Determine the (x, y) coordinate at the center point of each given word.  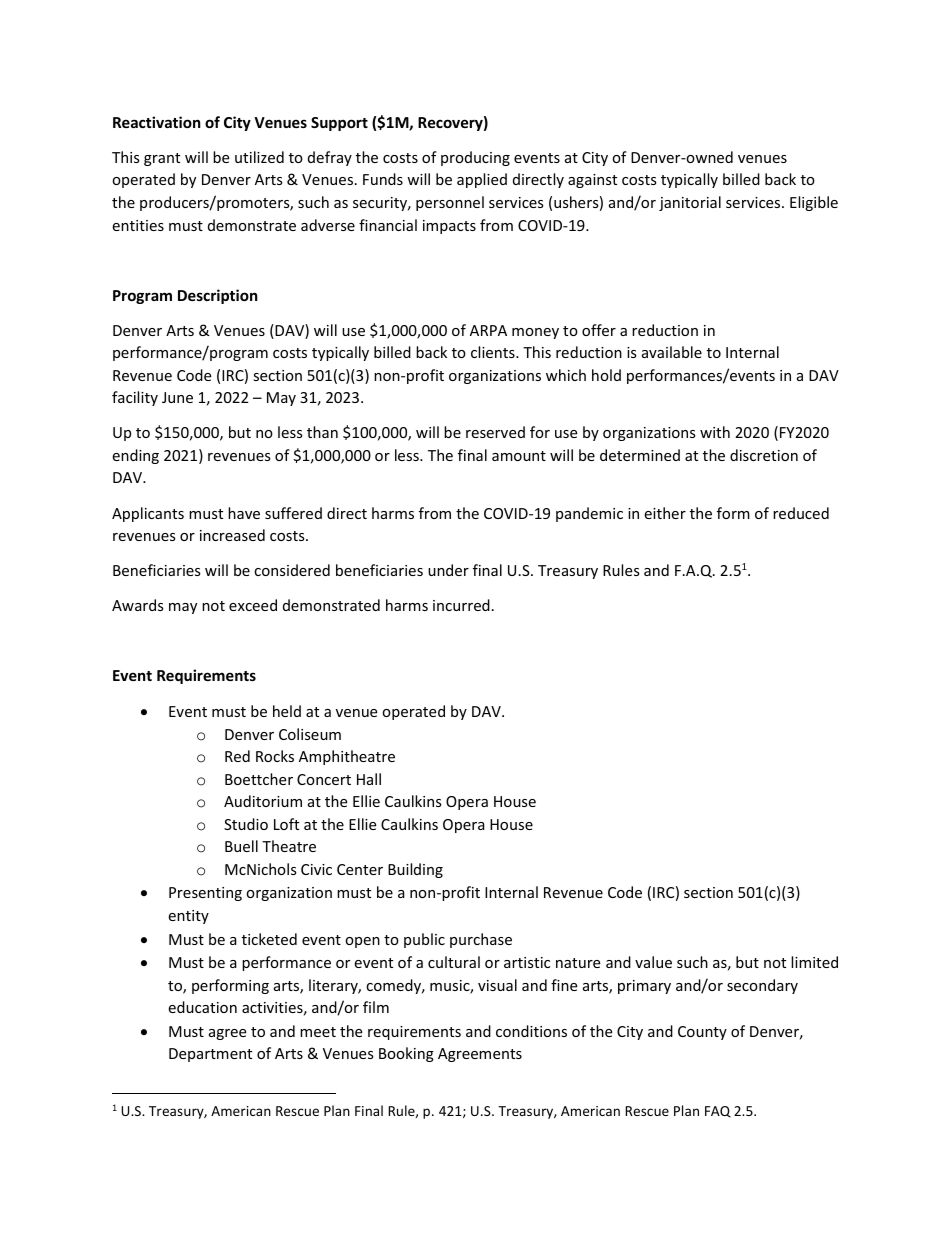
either (665, 513)
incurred (461, 605)
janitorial (690, 203)
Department (210, 1055)
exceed (253, 605)
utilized (259, 157)
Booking (406, 1054)
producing (475, 158)
